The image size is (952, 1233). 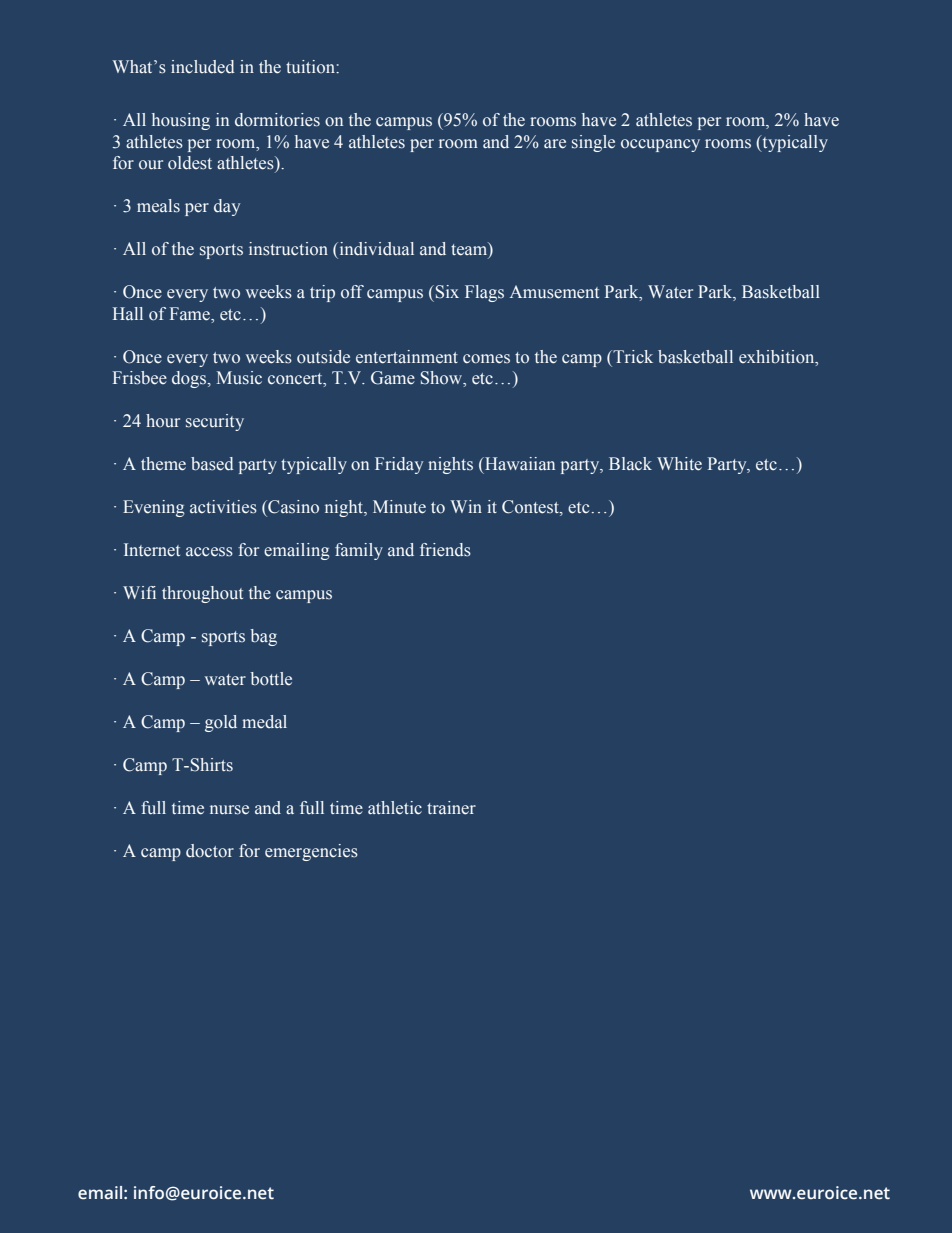 I want to click on based, so click(x=212, y=464).
